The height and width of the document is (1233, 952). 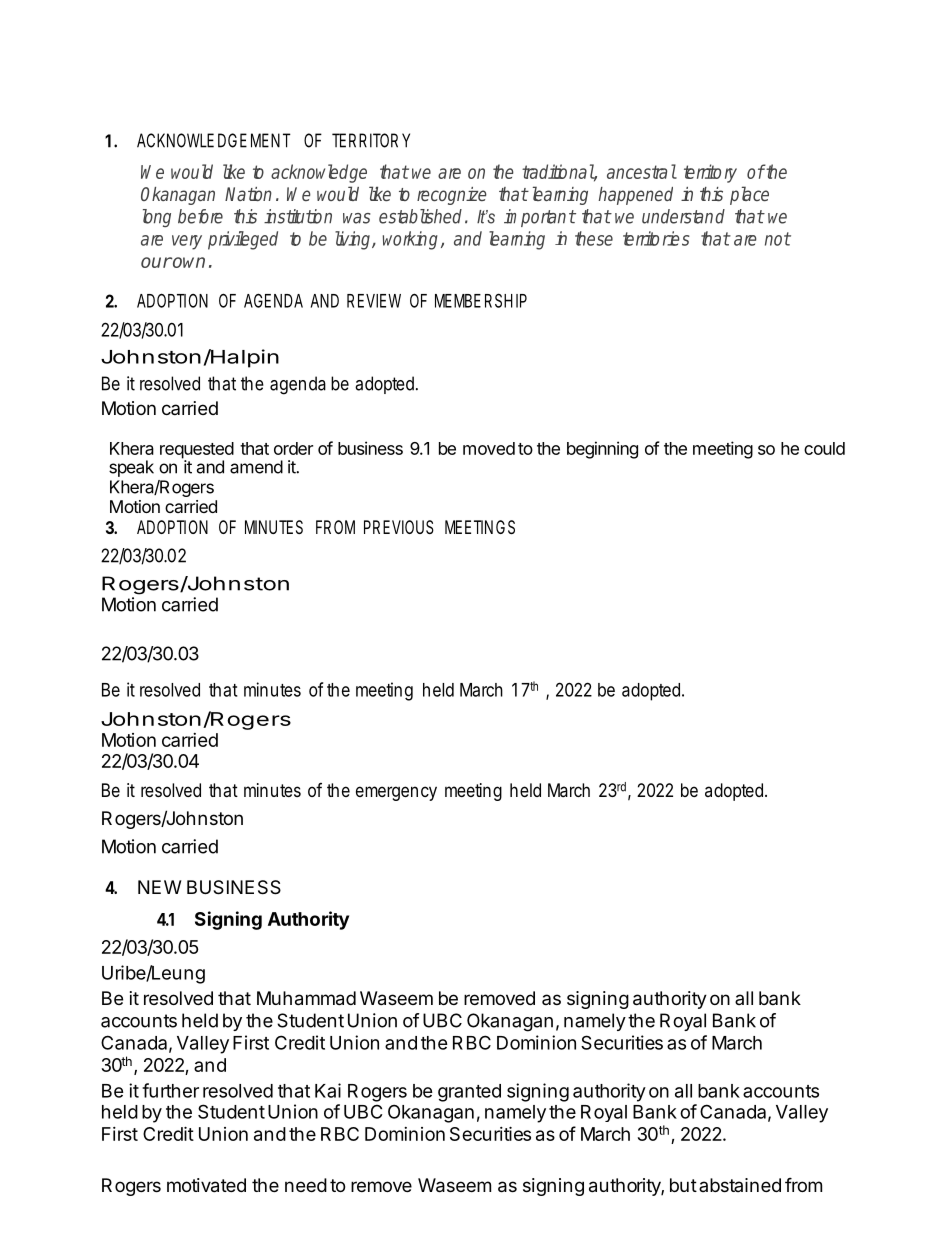 What do you see at coordinates (740, 1185) in the document?
I see `abstained` at bounding box center [740, 1185].
